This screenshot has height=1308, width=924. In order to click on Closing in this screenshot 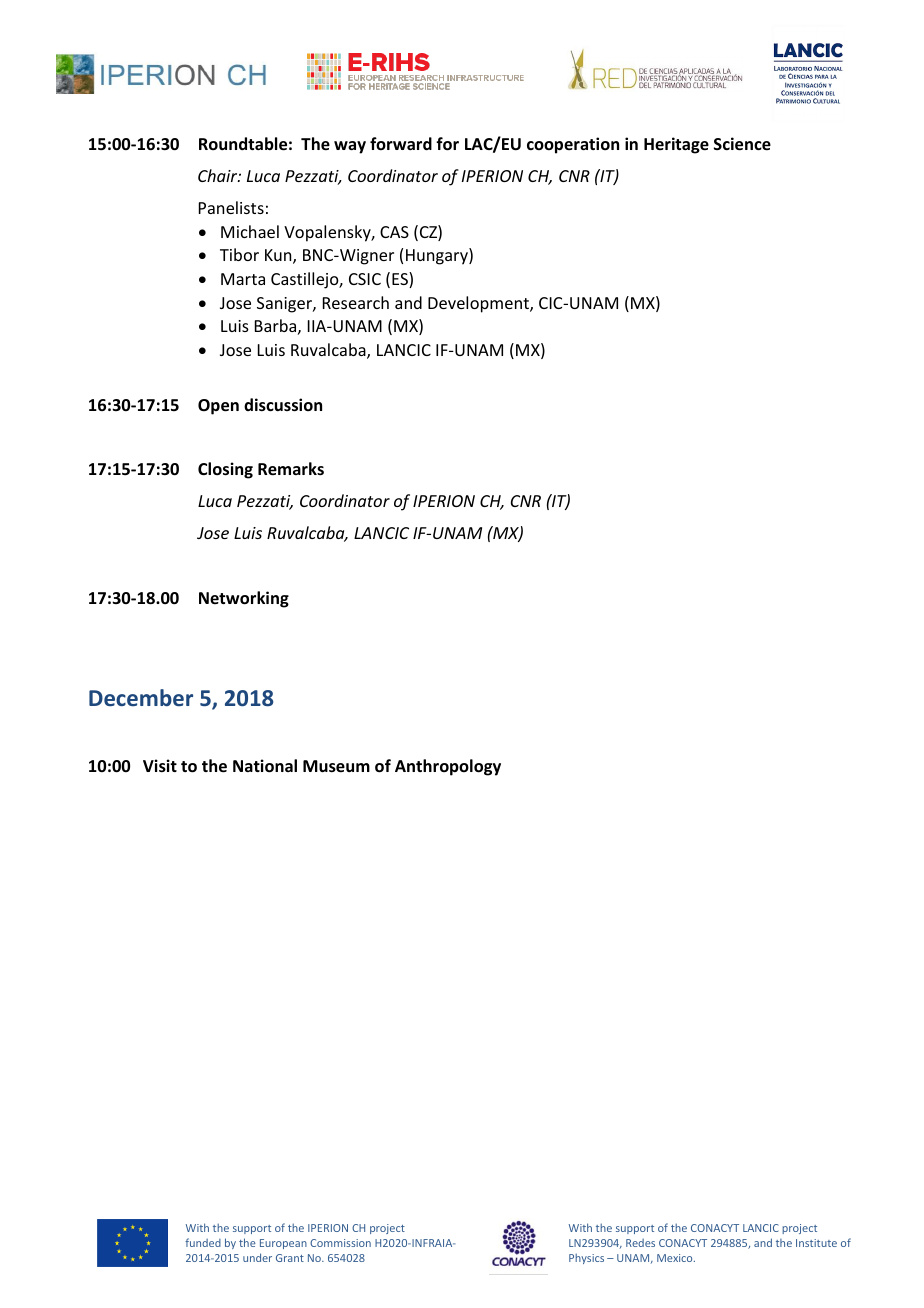, I will do `click(225, 470)`.
